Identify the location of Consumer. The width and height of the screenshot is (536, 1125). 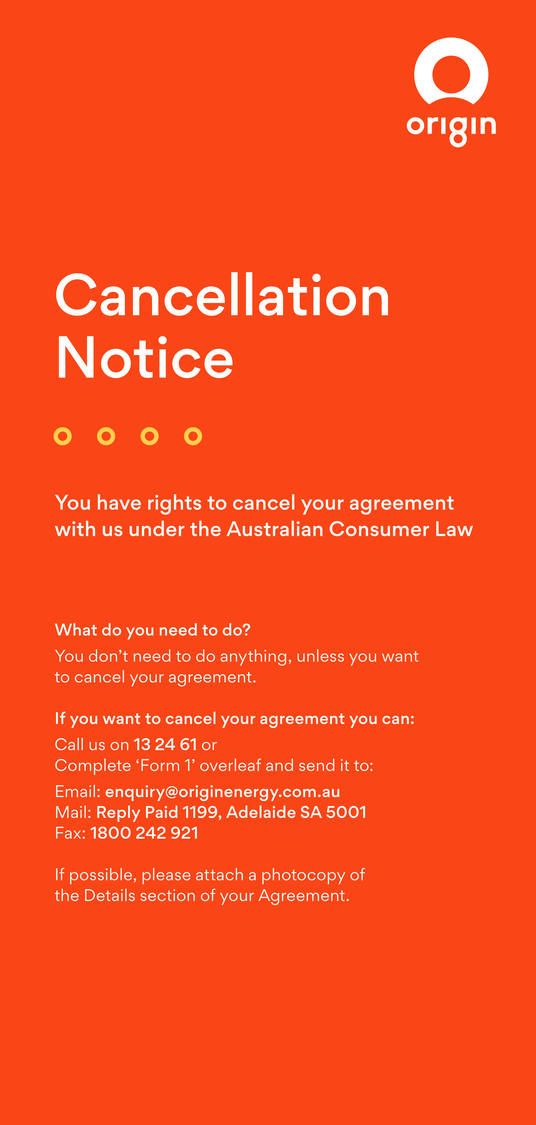
(379, 528).
